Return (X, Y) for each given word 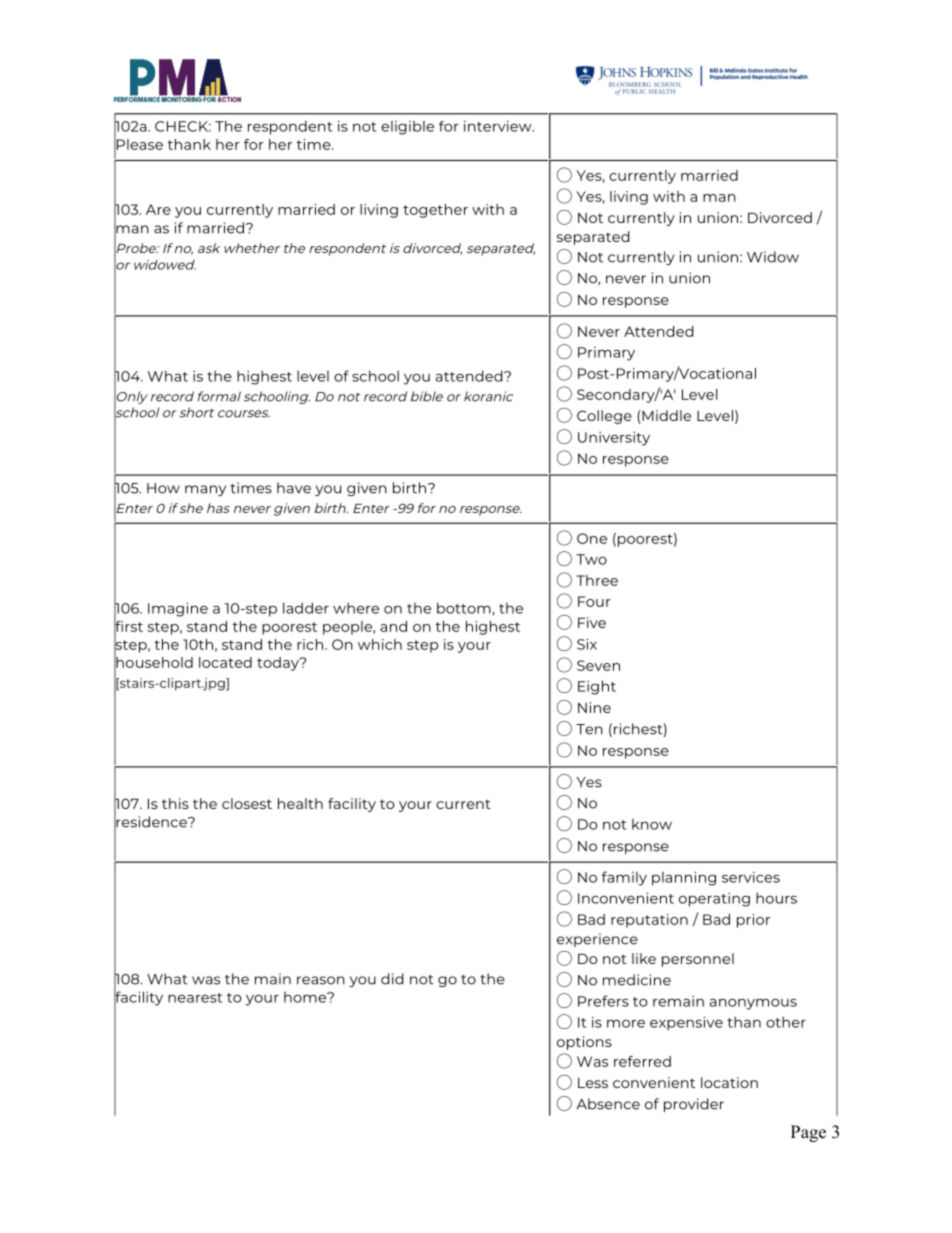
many (205, 490)
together (435, 211)
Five (592, 622)
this (175, 803)
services (751, 877)
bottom (464, 608)
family (624, 878)
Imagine (178, 609)
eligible (407, 128)
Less (593, 1083)
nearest (195, 998)
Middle (665, 417)
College (604, 417)
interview (499, 126)
